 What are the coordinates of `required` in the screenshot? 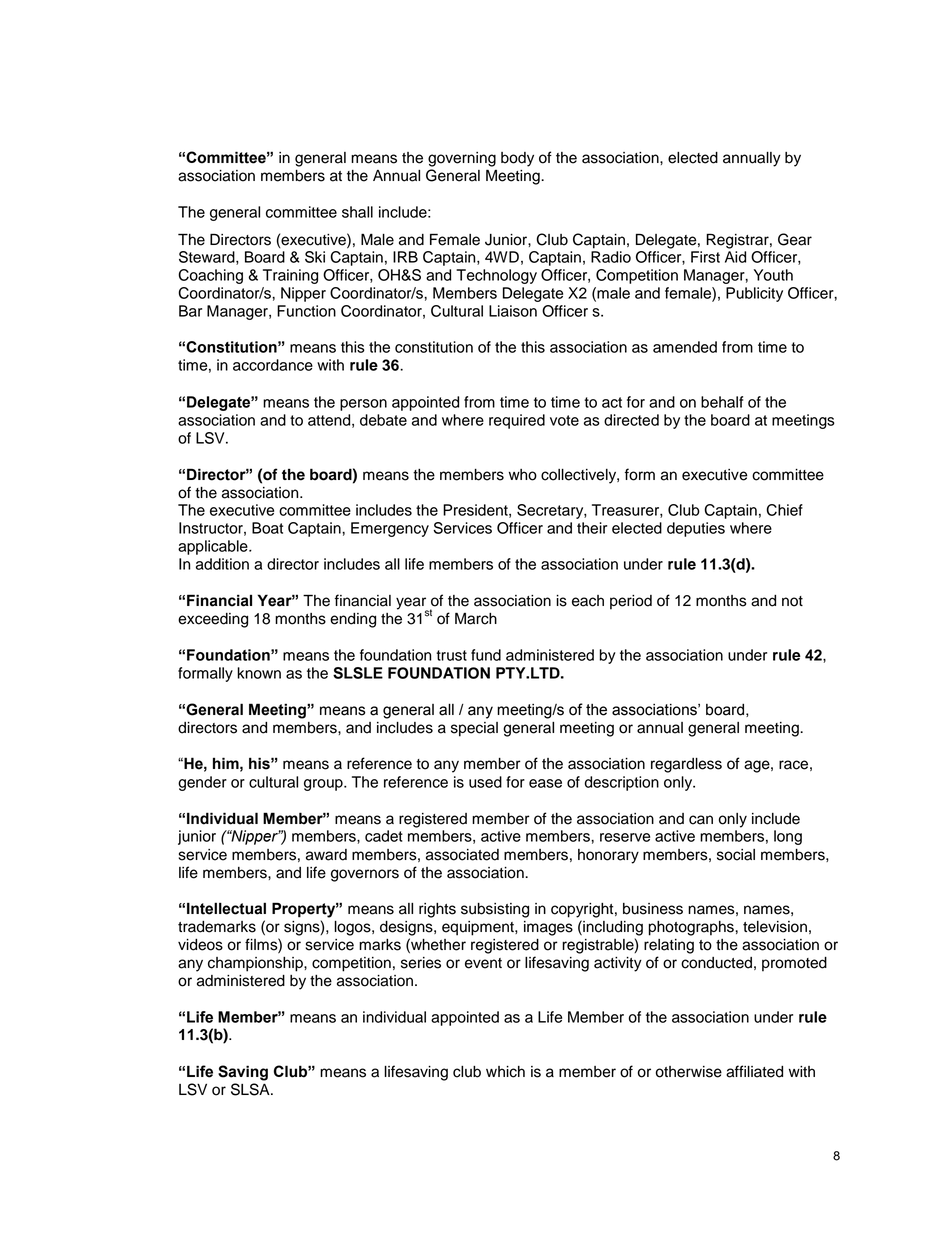 It's located at (517, 421).
